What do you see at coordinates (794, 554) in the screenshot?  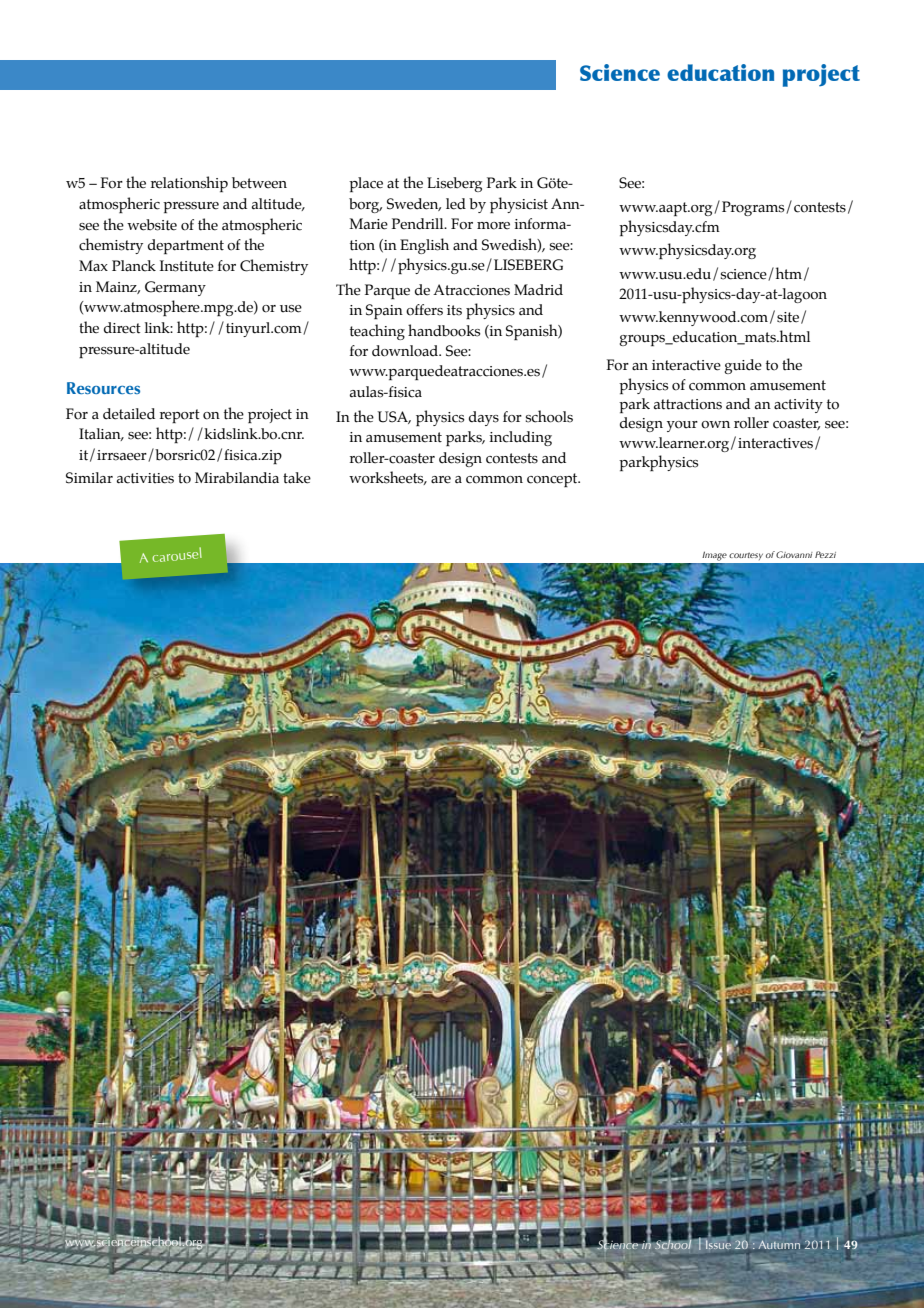 I see `Giovanni` at bounding box center [794, 554].
